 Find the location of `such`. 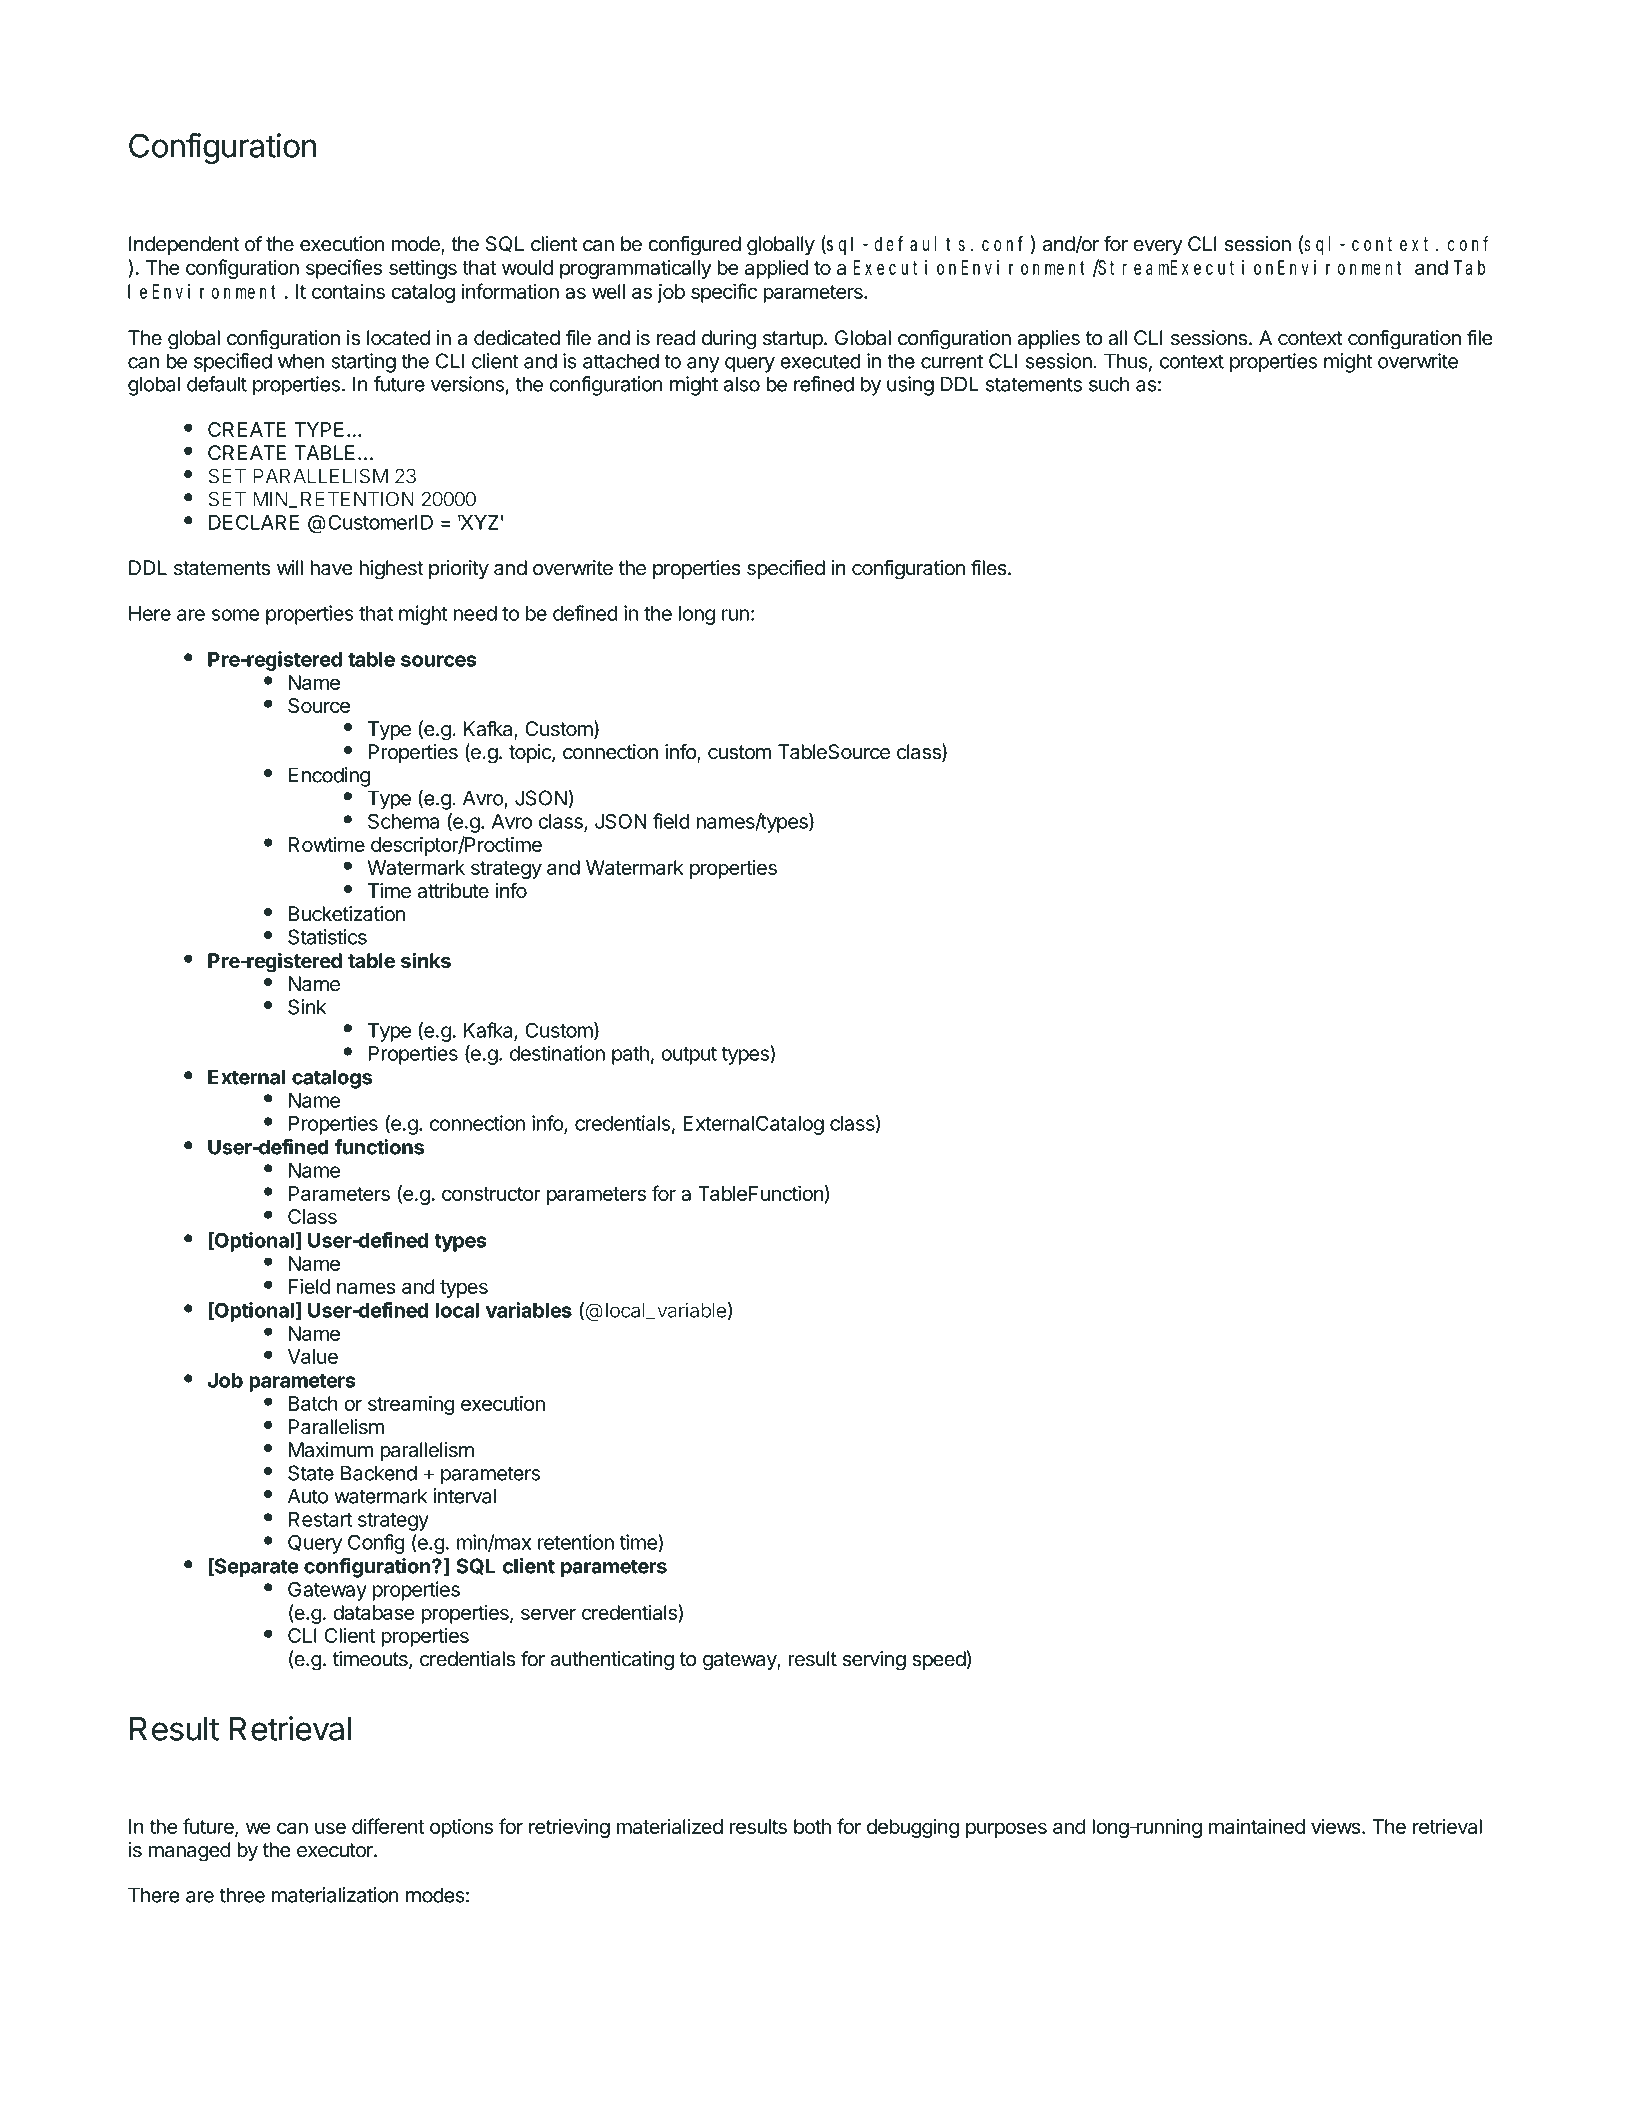

such is located at coordinates (1109, 384).
